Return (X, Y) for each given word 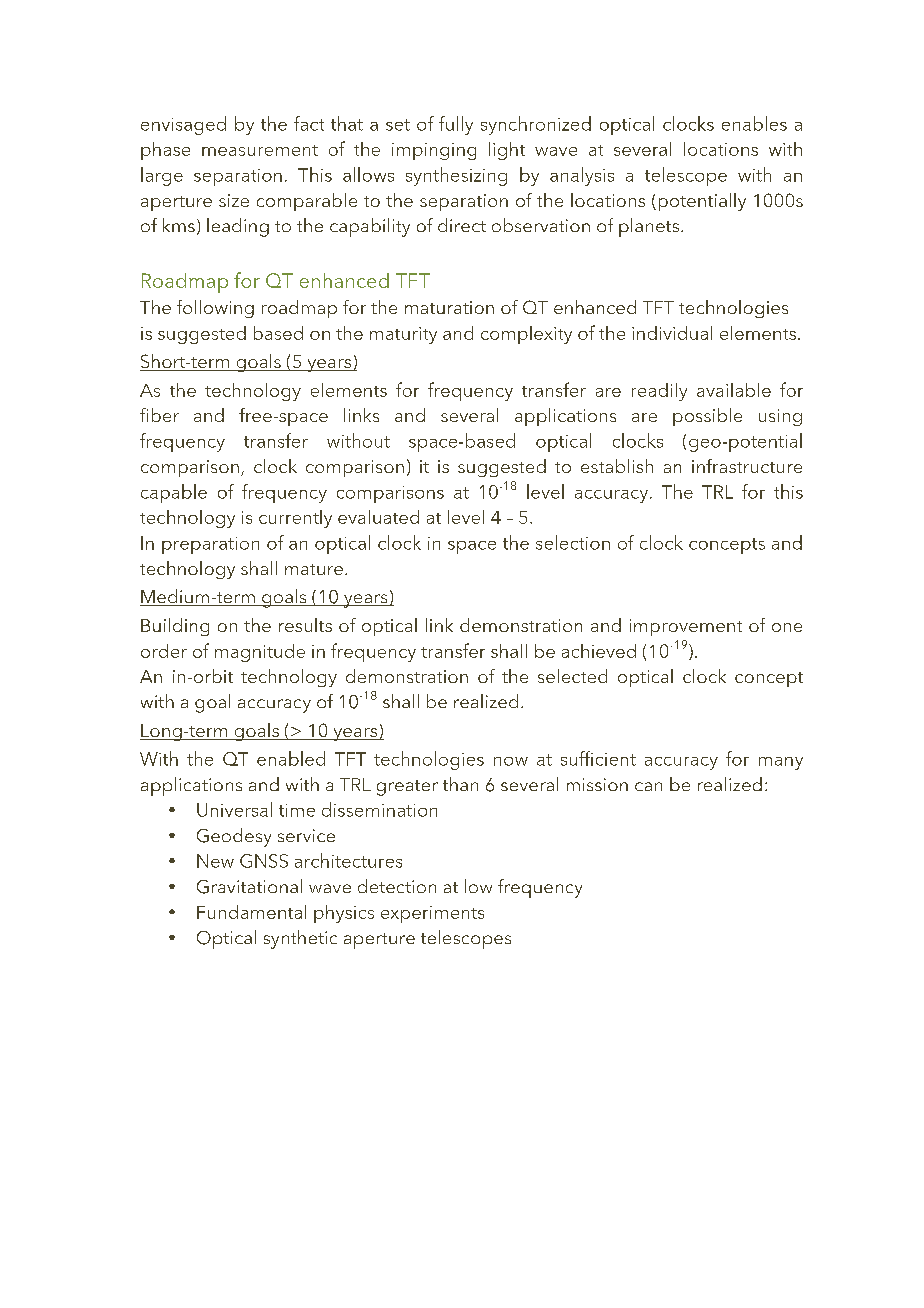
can (648, 786)
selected (572, 676)
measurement (260, 150)
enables (754, 123)
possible (707, 417)
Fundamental (251, 912)
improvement (686, 627)
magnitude (260, 653)
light (507, 151)
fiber (159, 415)
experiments (432, 914)
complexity (526, 335)
